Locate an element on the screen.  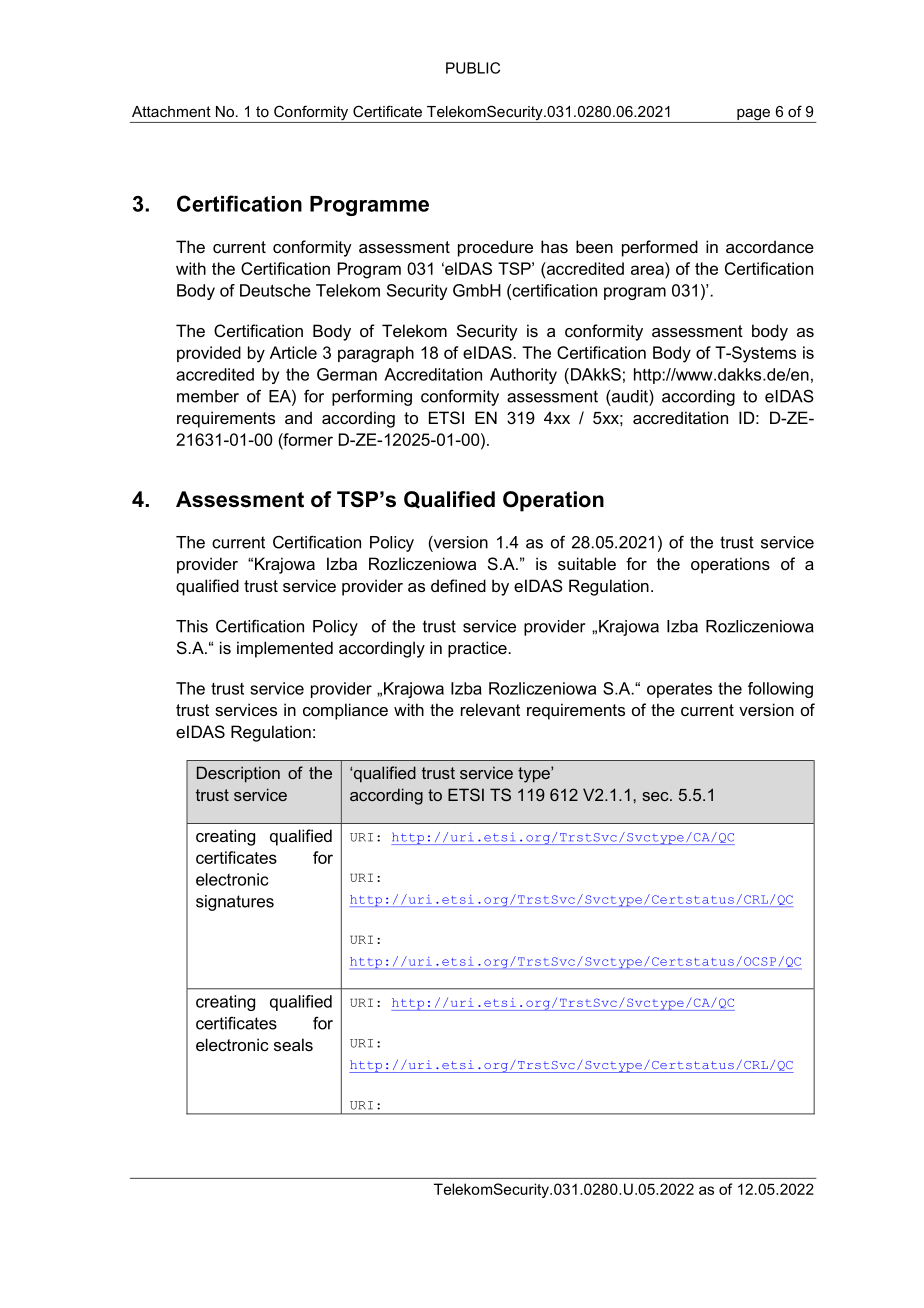
seals is located at coordinates (293, 1044).
